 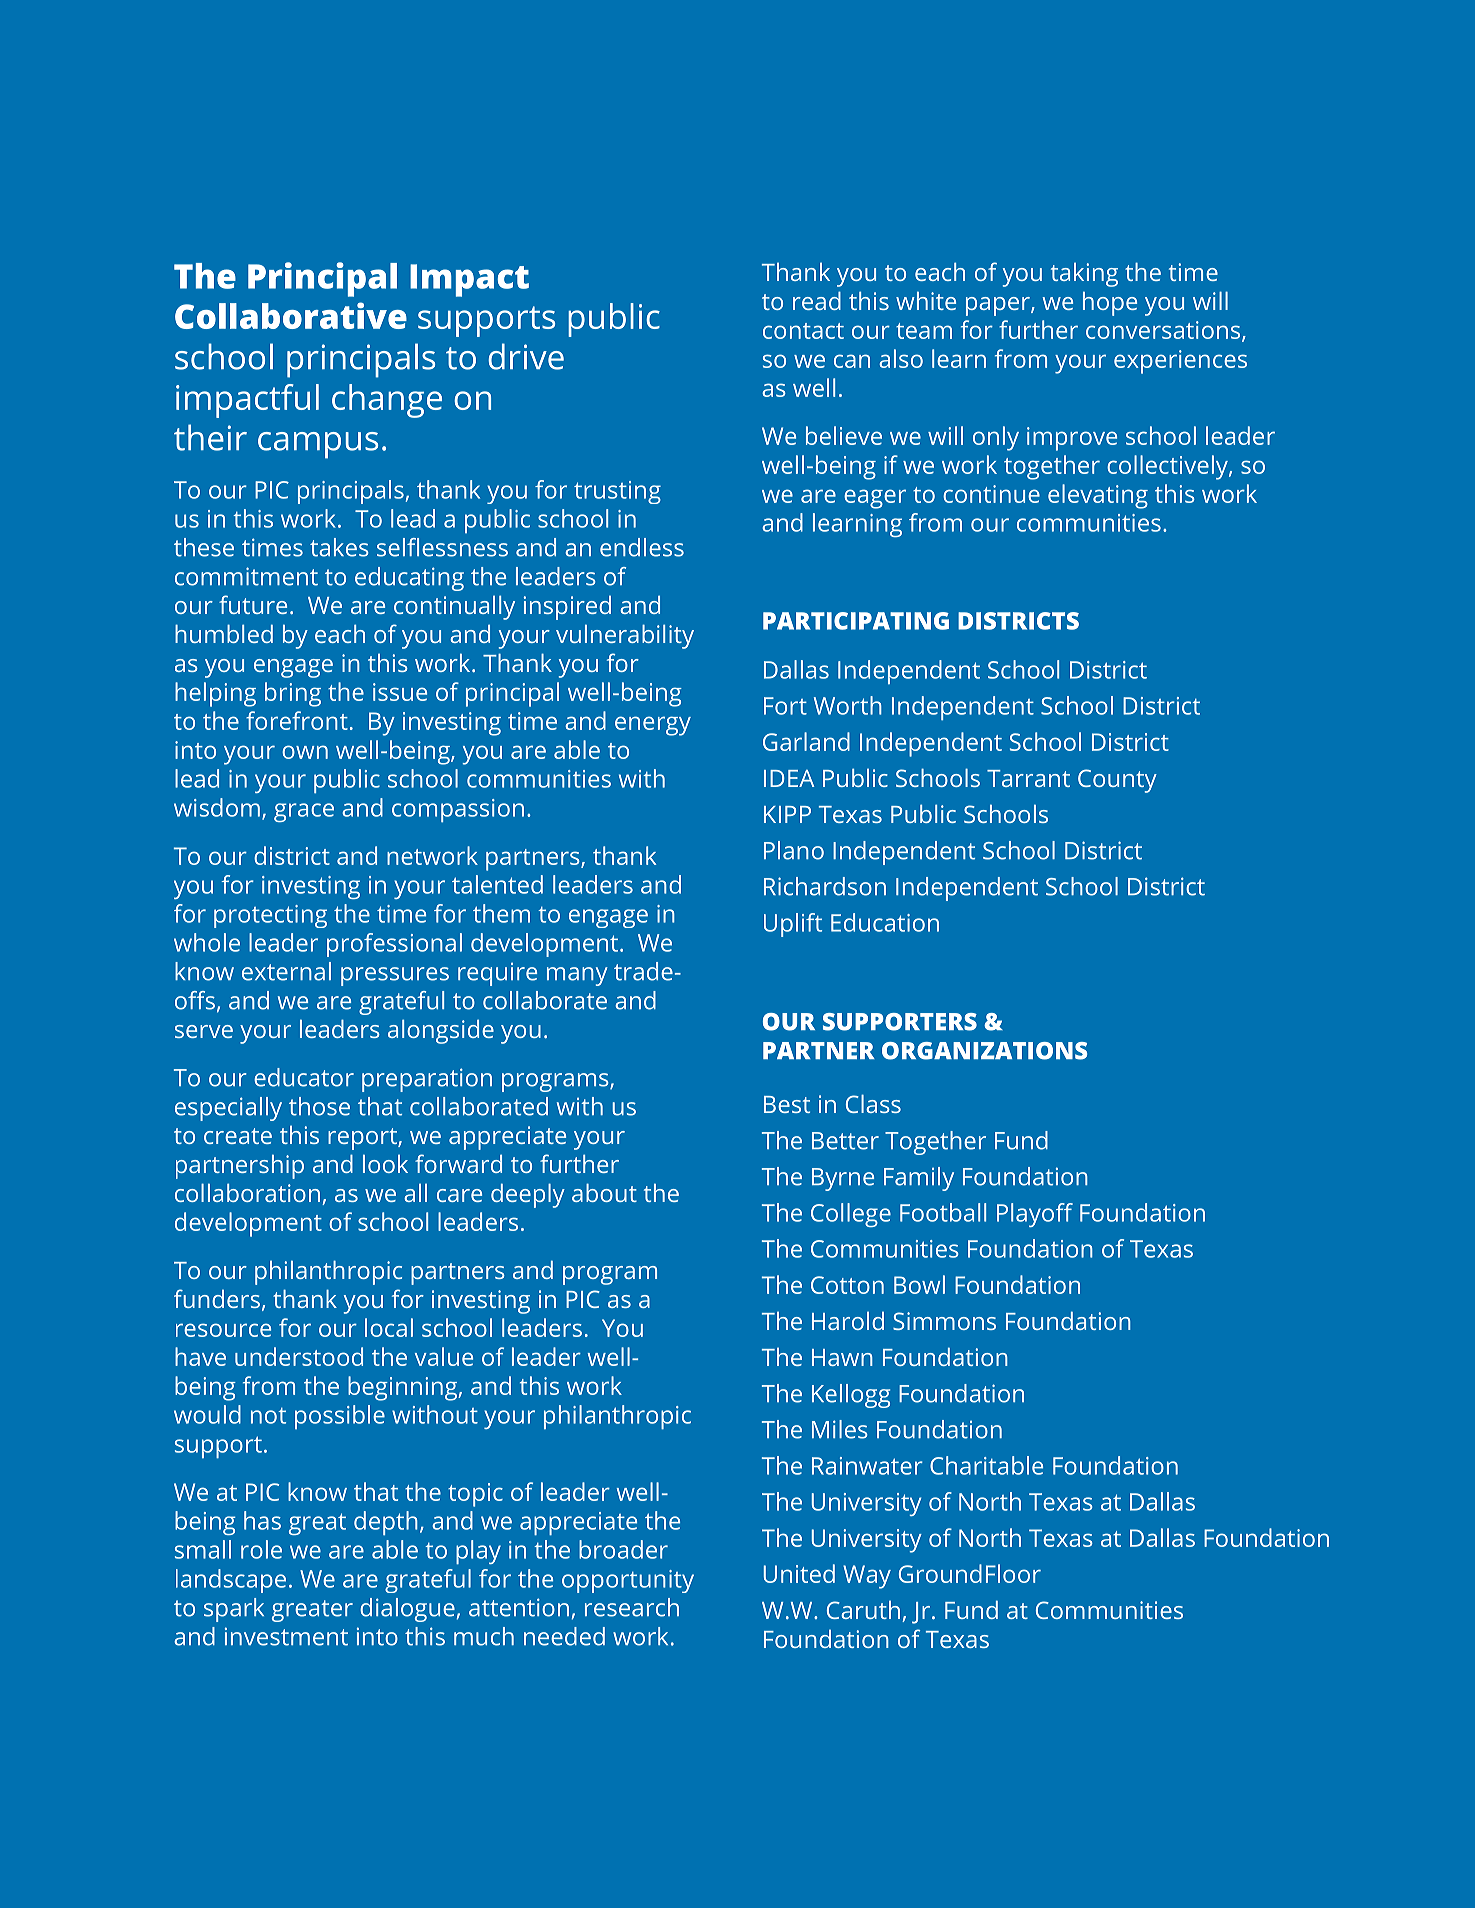 I want to click on Collaborative, so click(x=291, y=315).
